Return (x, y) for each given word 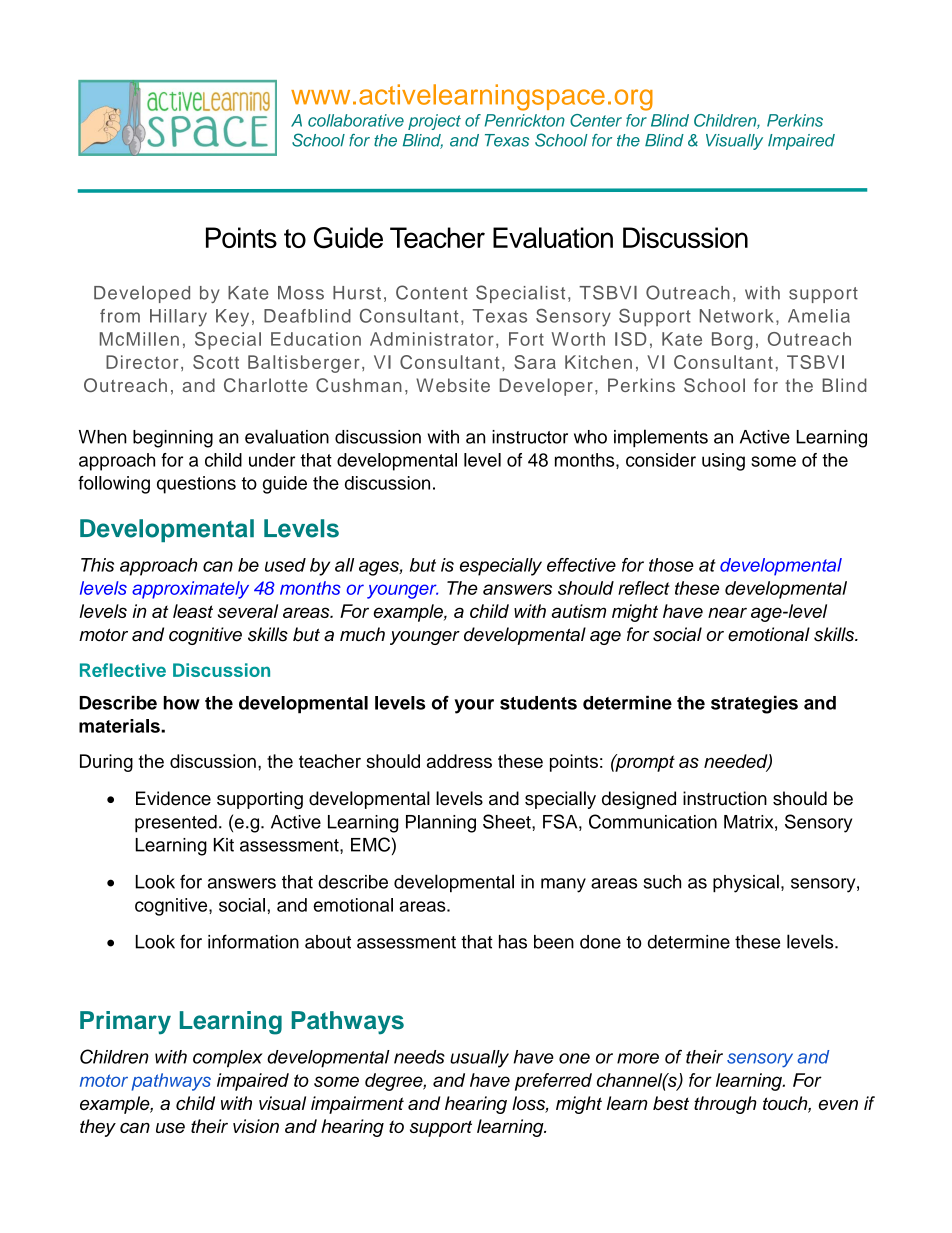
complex (228, 1059)
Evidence (173, 798)
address (459, 761)
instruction (725, 798)
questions (196, 485)
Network (736, 316)
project (434, 122)
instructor (530, 437)
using (723, 462)
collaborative (356, 120)
